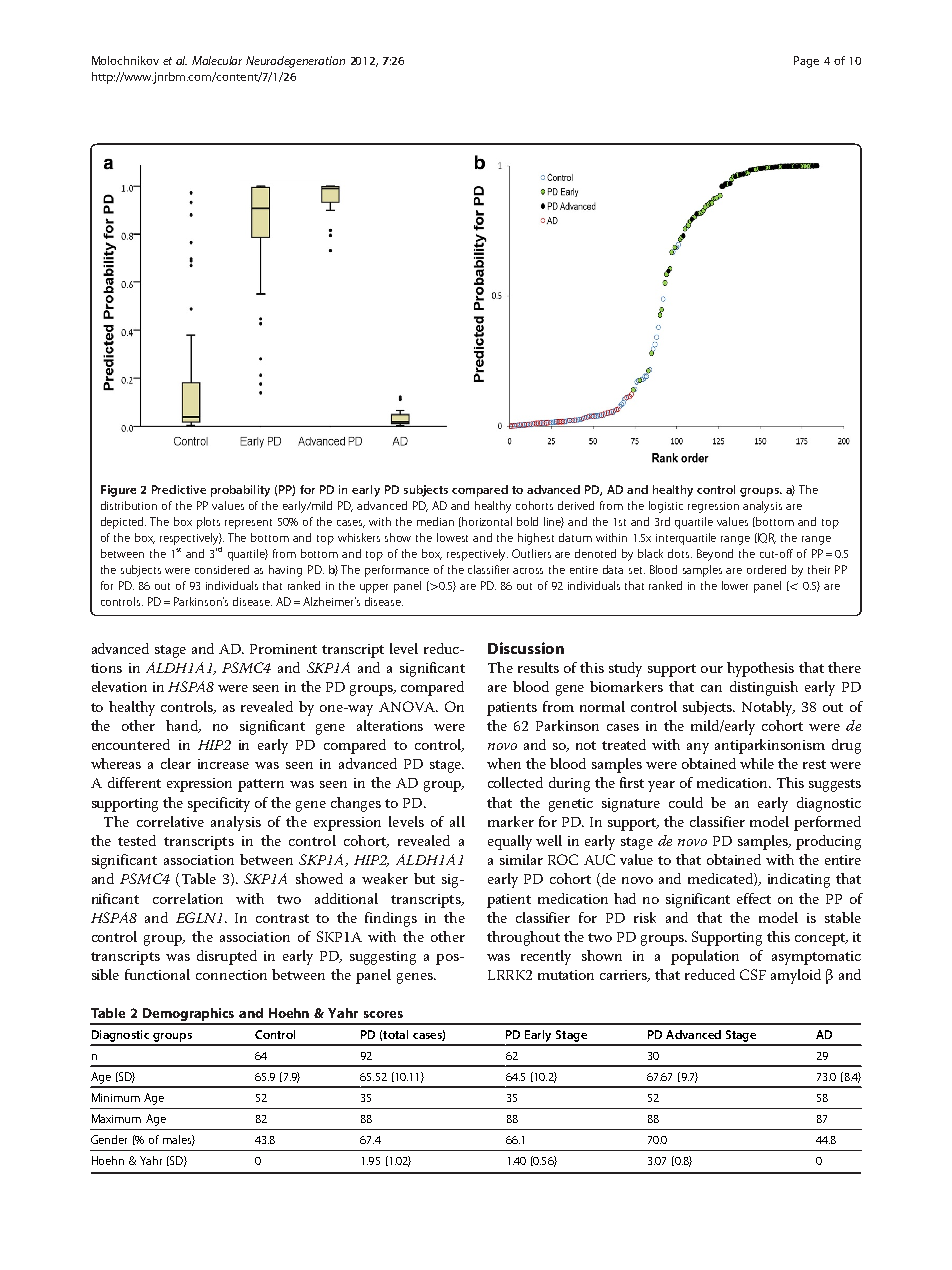 The height and width of the screenshot is (1270, 952). What do you see at coordinates (753, 974) in the screenshot?
I see `CSF` at bounding box center [753, 974].
